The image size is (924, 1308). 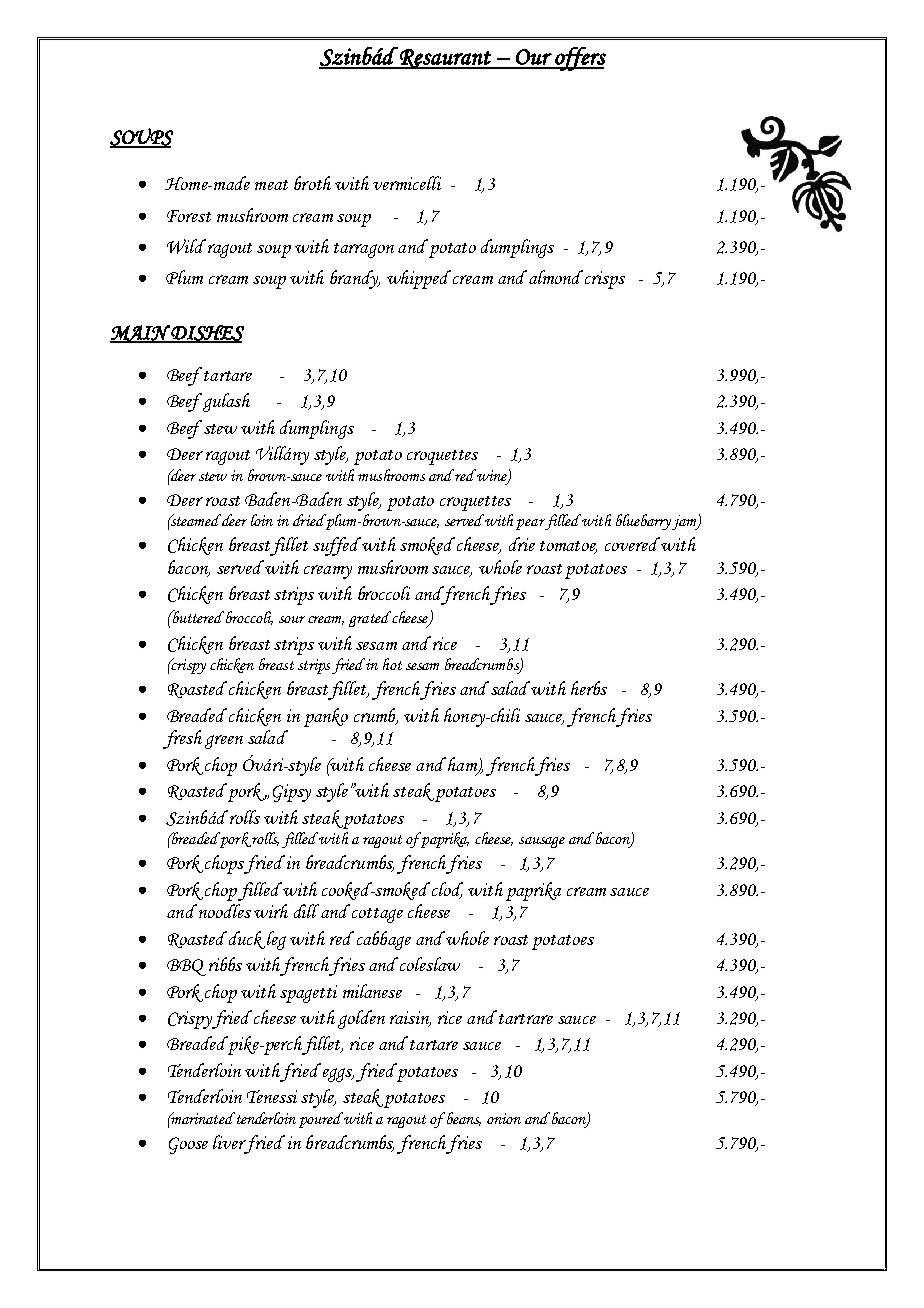 What do you see at coordinates (605, 280) in the screenshot?
I see `crisps` at bounding box center [605, 280].
